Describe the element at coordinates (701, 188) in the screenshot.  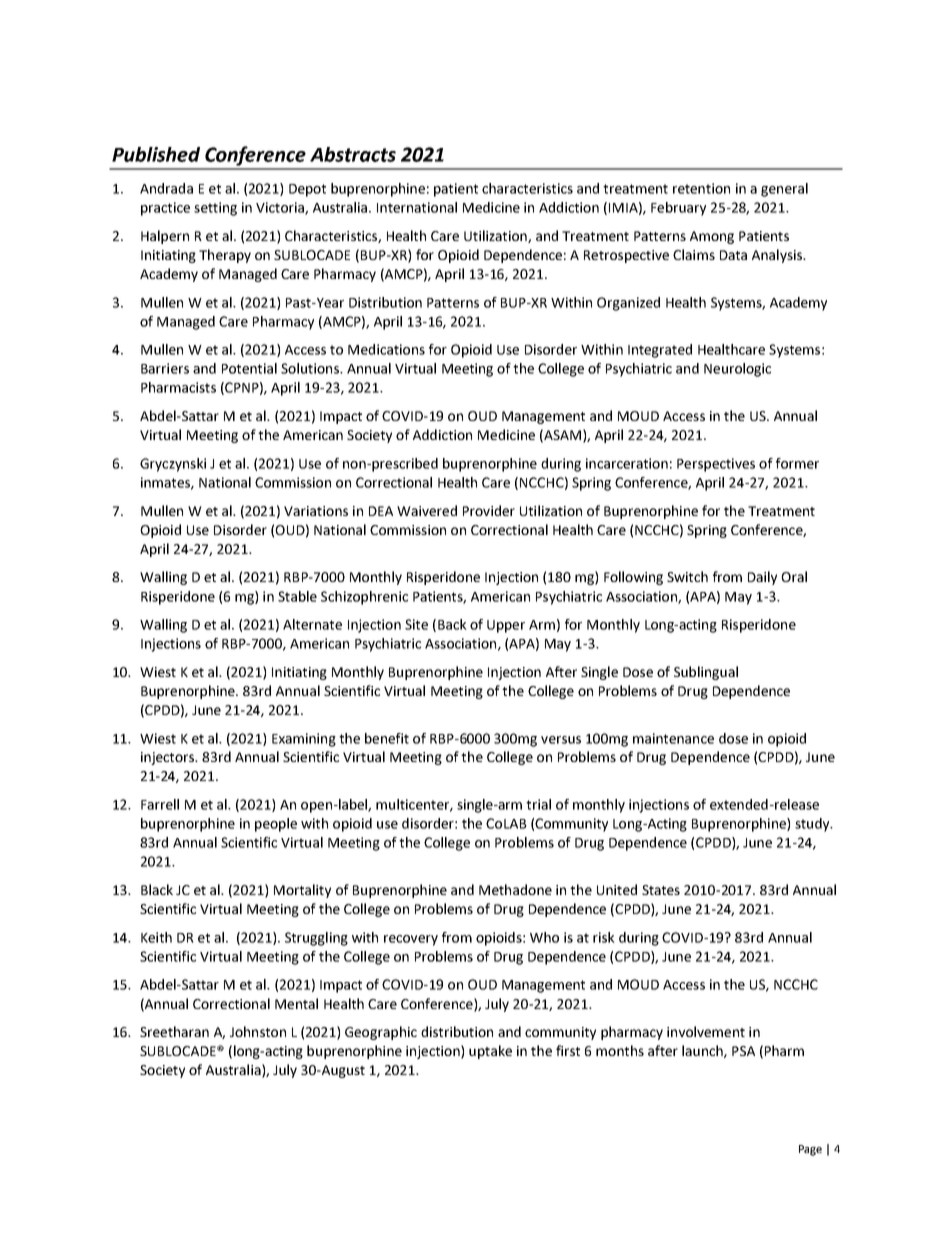
I see `retention` at that location.
